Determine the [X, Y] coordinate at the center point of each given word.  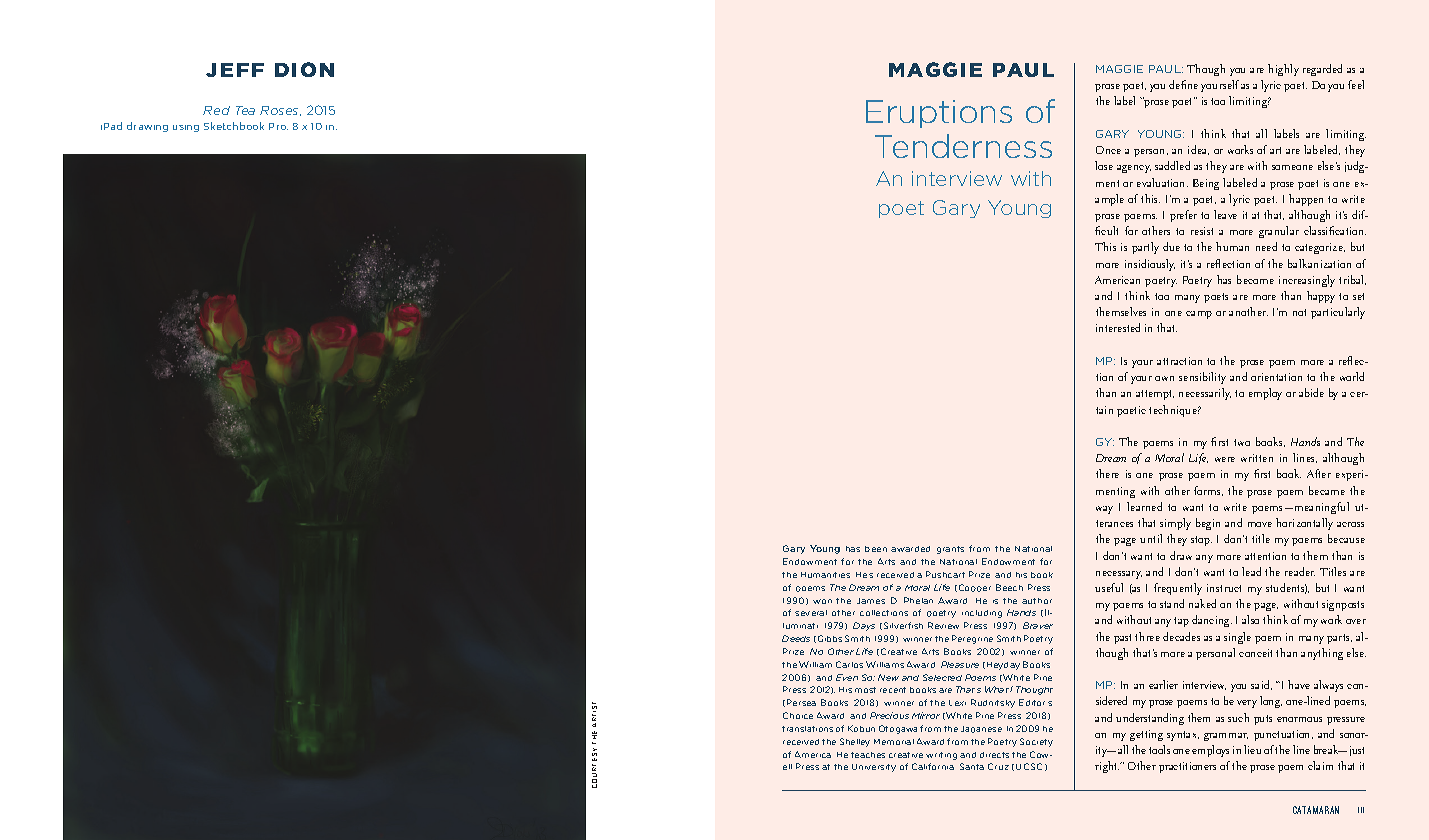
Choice [798, 715]
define [1183, 84]
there [1107, 473]
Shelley [855, 742]
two [1242, 442]
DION [304, 69]
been [876, 549]
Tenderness [963, 146]
